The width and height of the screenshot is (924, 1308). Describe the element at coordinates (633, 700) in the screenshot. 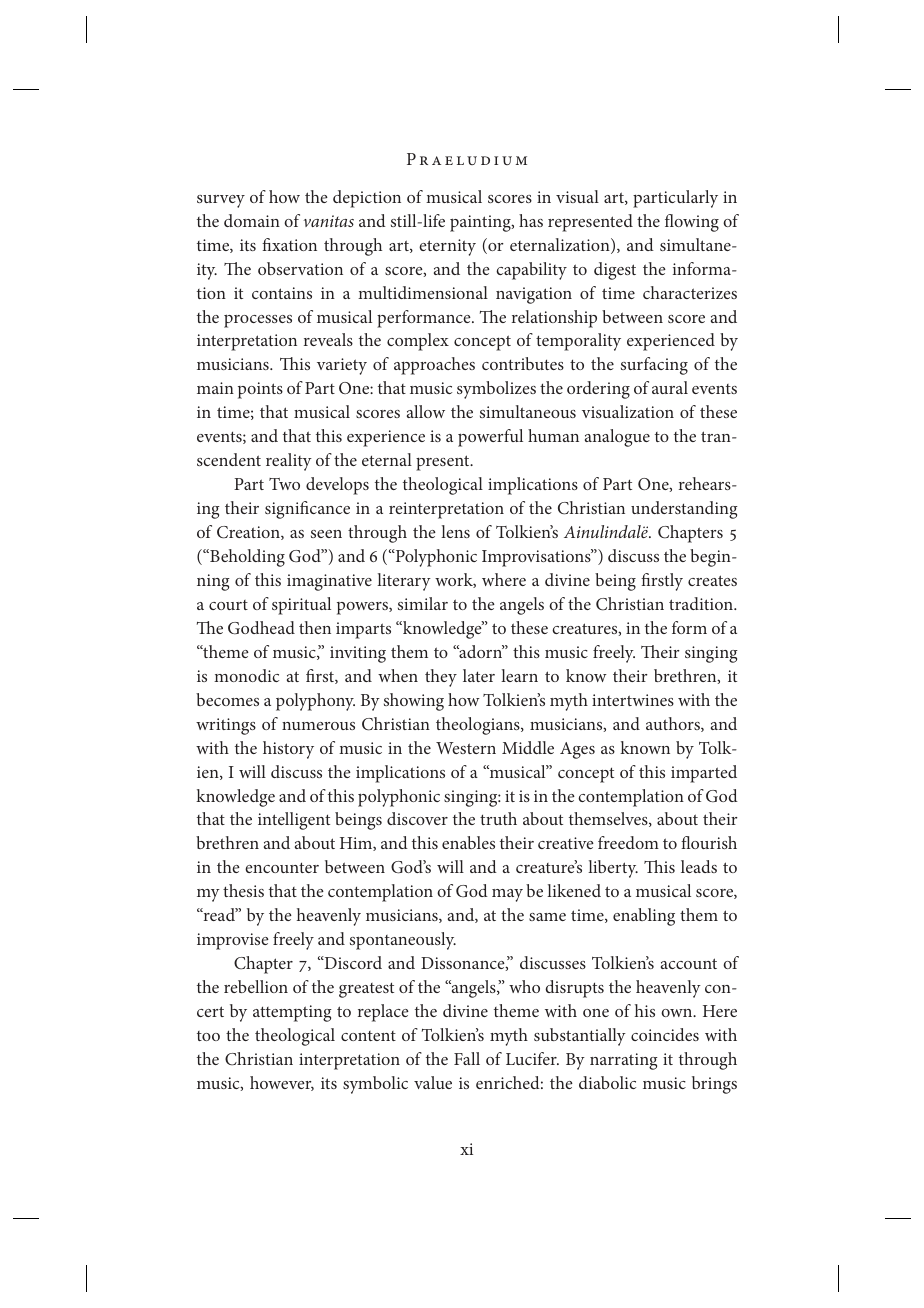

I see `intertwines` at that location.
